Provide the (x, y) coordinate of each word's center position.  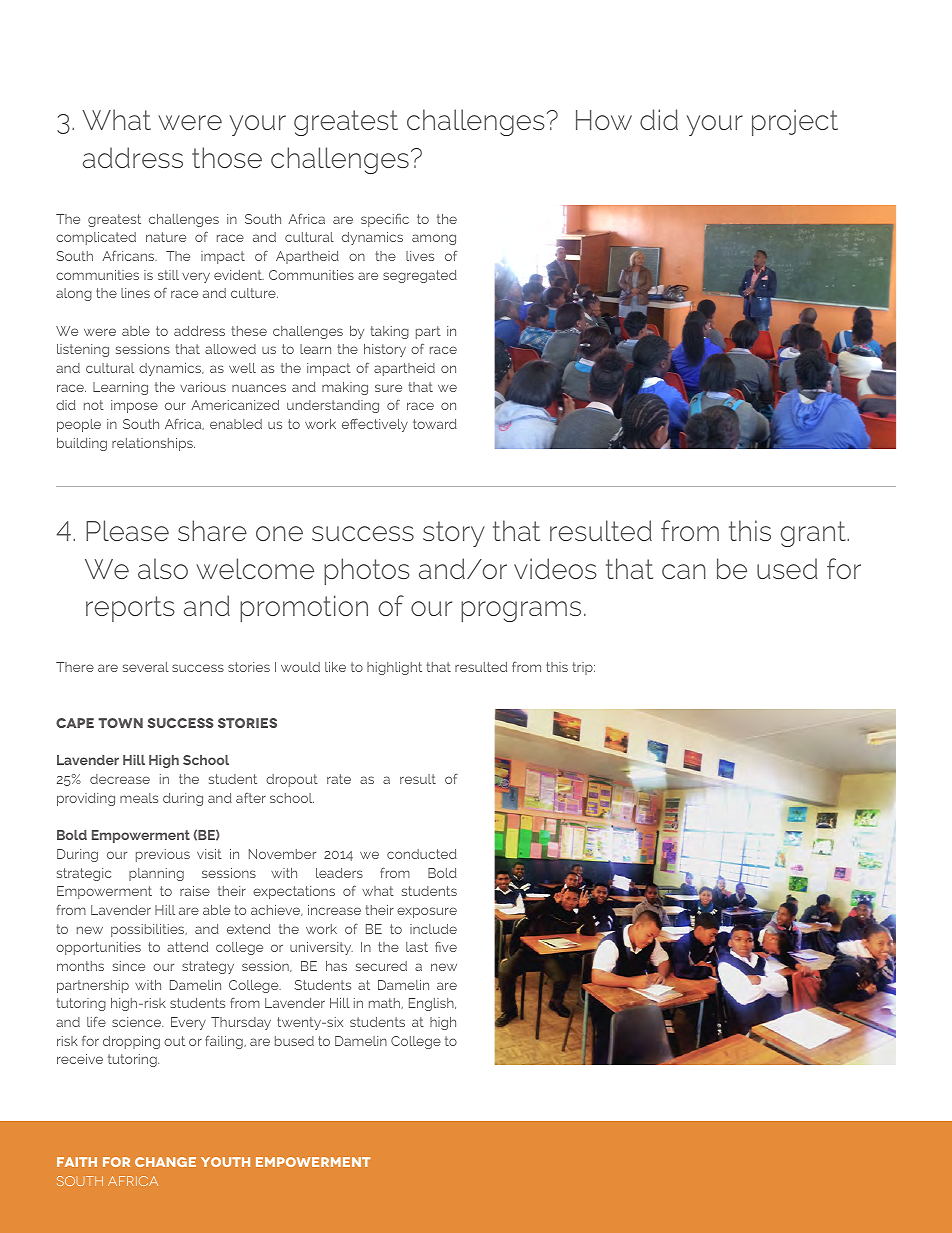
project (795, 122)
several (146, 667)
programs (521, 611)
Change (165, 1162)
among (434, 239)
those (227, 157)
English (432, 1004)
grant (814, 534)
